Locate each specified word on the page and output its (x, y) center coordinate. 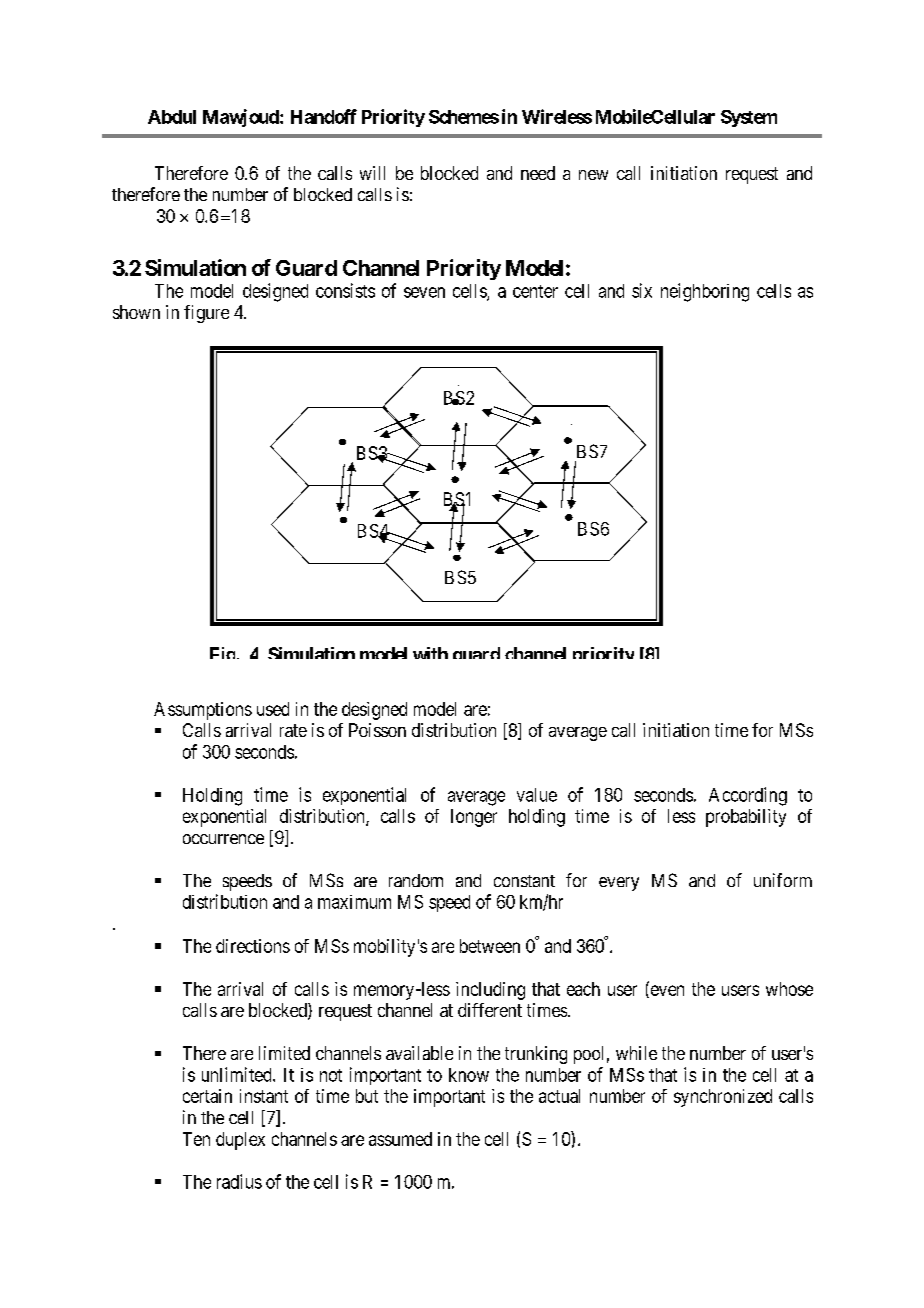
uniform (783, 880)
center (535, 291)
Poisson (377, 730)
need (538, 173)
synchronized (723, 1098)
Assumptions (203, 711)
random (416, 880)
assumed (400, 1139)
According (748, 796)
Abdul (172, 117)
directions (253, 946)
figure (206, 314)
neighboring (705, 292)
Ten (196, 1139)
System (749, 118)
